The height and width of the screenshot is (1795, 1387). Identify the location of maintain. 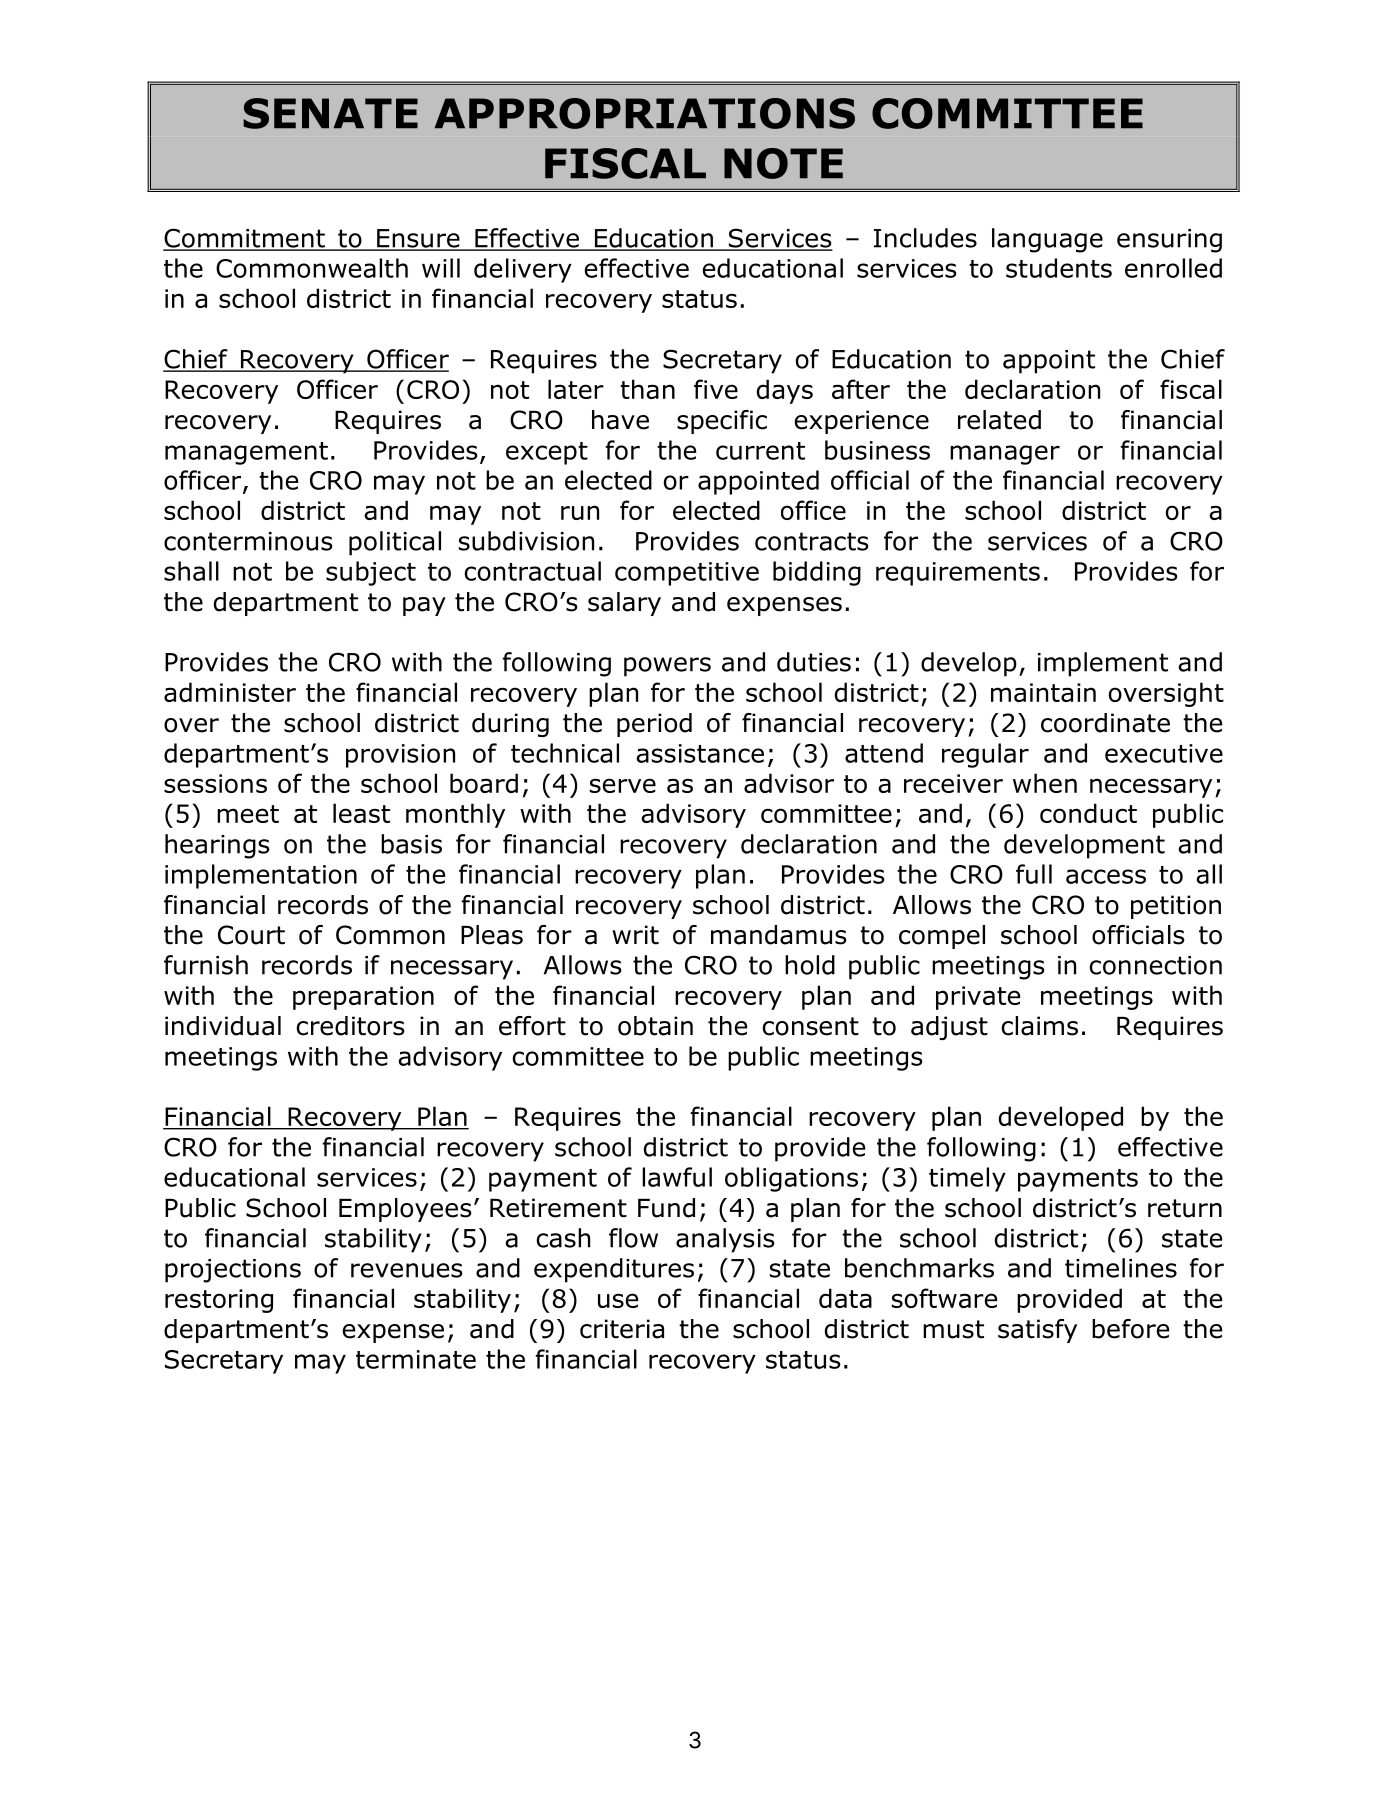
(1043, 692).
